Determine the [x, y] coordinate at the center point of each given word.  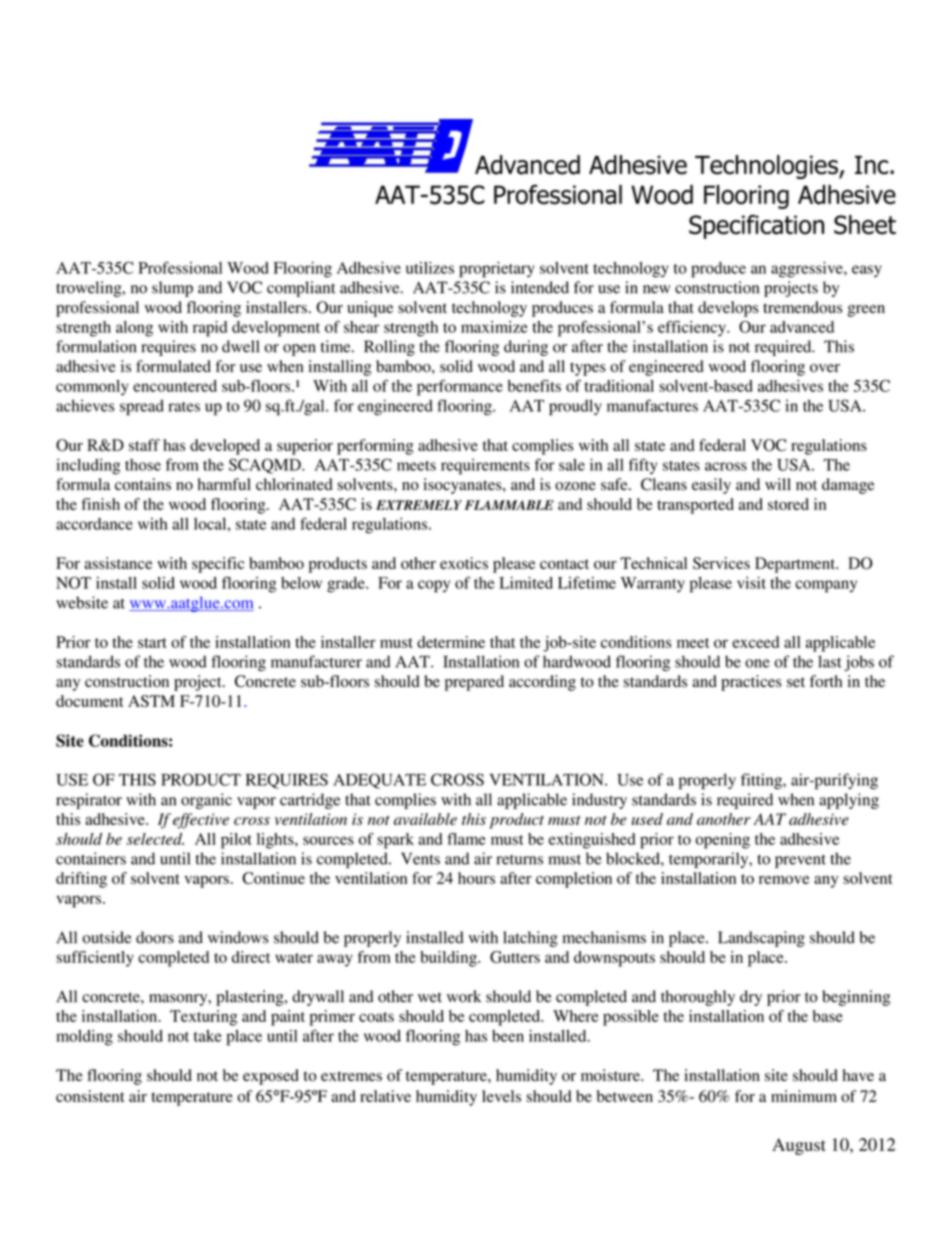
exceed [755, 642]
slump [172, 289]
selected [155, 839]
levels [501, 1096]
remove [784, 880]
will [778, 484]
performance [460, 387]
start [152, 643]
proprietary [497, 270]
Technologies [767, 167]
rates [184, 407]
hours [476, 878]
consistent [90, 1096]
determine [451, 642]
